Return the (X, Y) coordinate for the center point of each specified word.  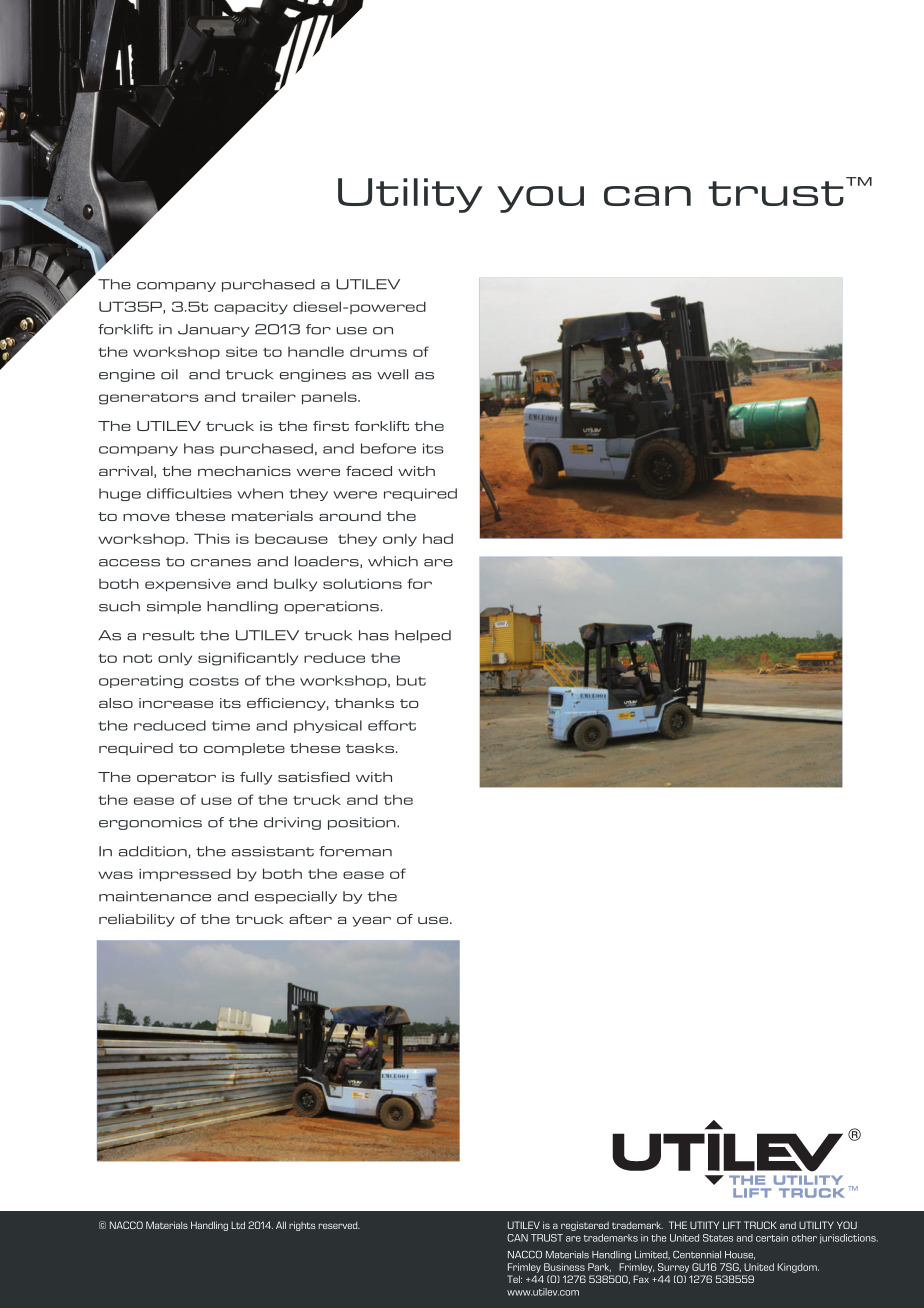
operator (176, 779)
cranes (221, 563)
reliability (137, 920)
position (363, 823)
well (392, 374)
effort (392, 725)
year (371, 922)
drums (378, 351)
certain (772, 1238)
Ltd (238, 1225)
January (214, 330)
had (438, 538)
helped (423, 636)
